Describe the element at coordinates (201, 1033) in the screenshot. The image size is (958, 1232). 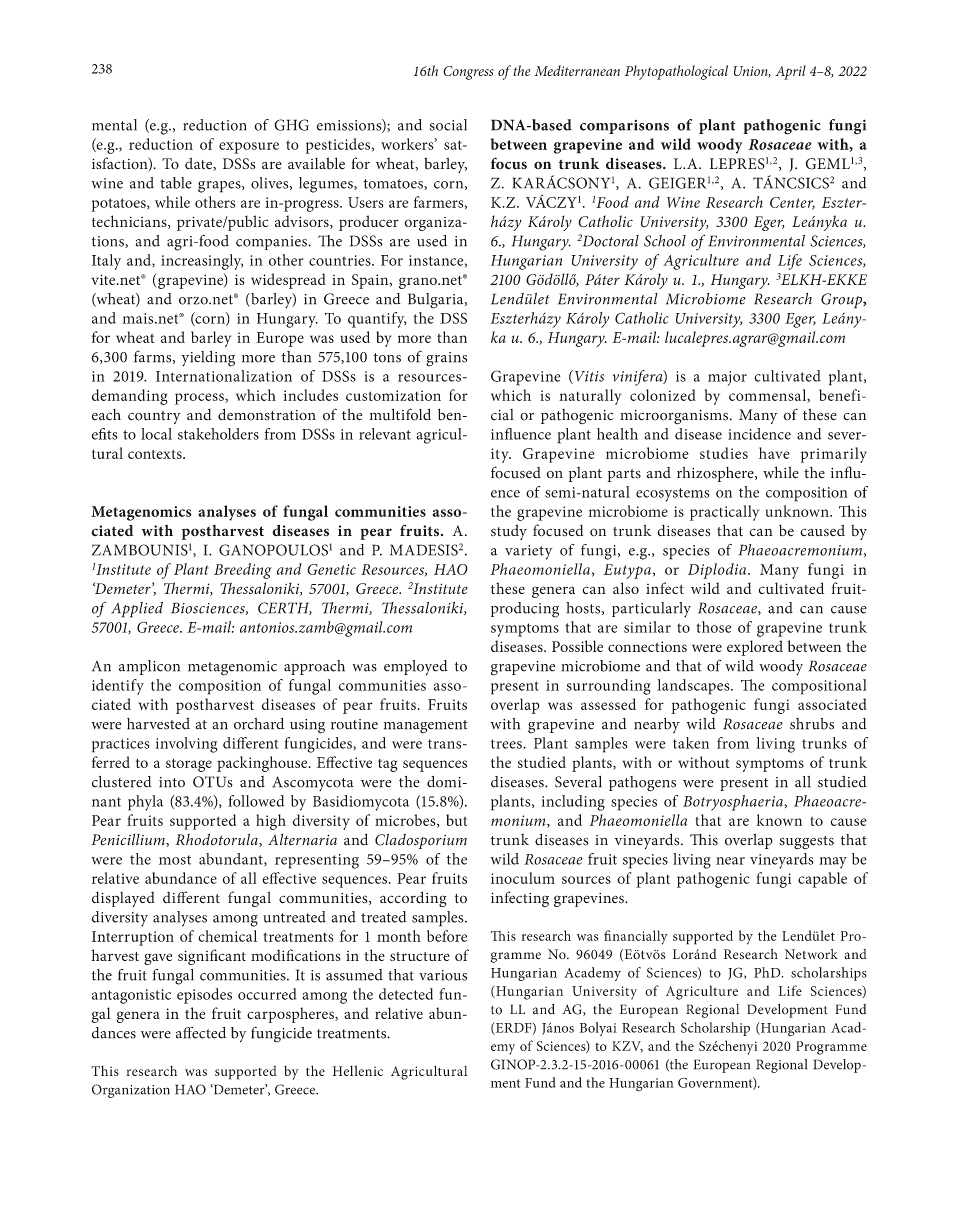
I see `affected` at that location.
